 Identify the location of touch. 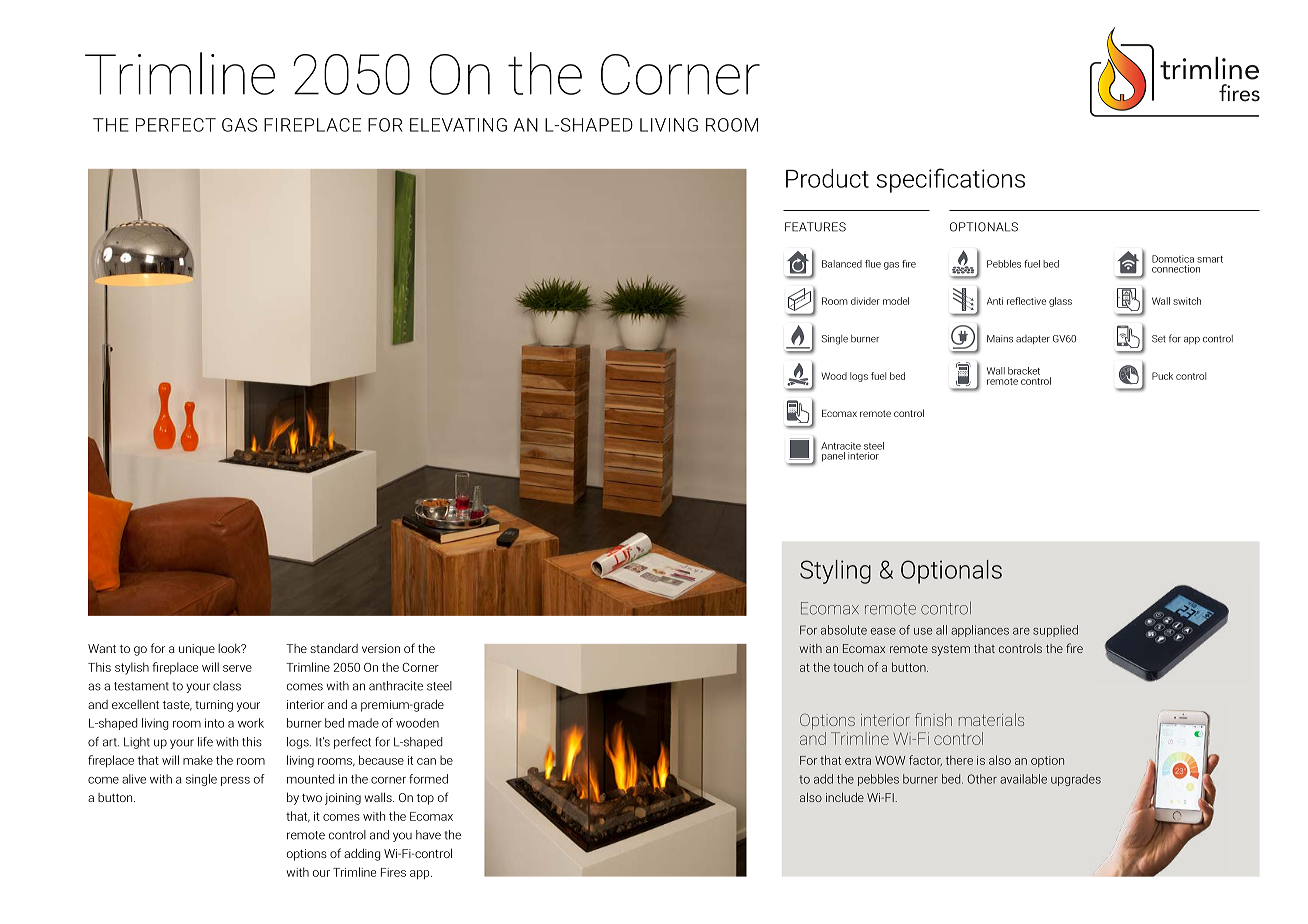
(848, 667).
